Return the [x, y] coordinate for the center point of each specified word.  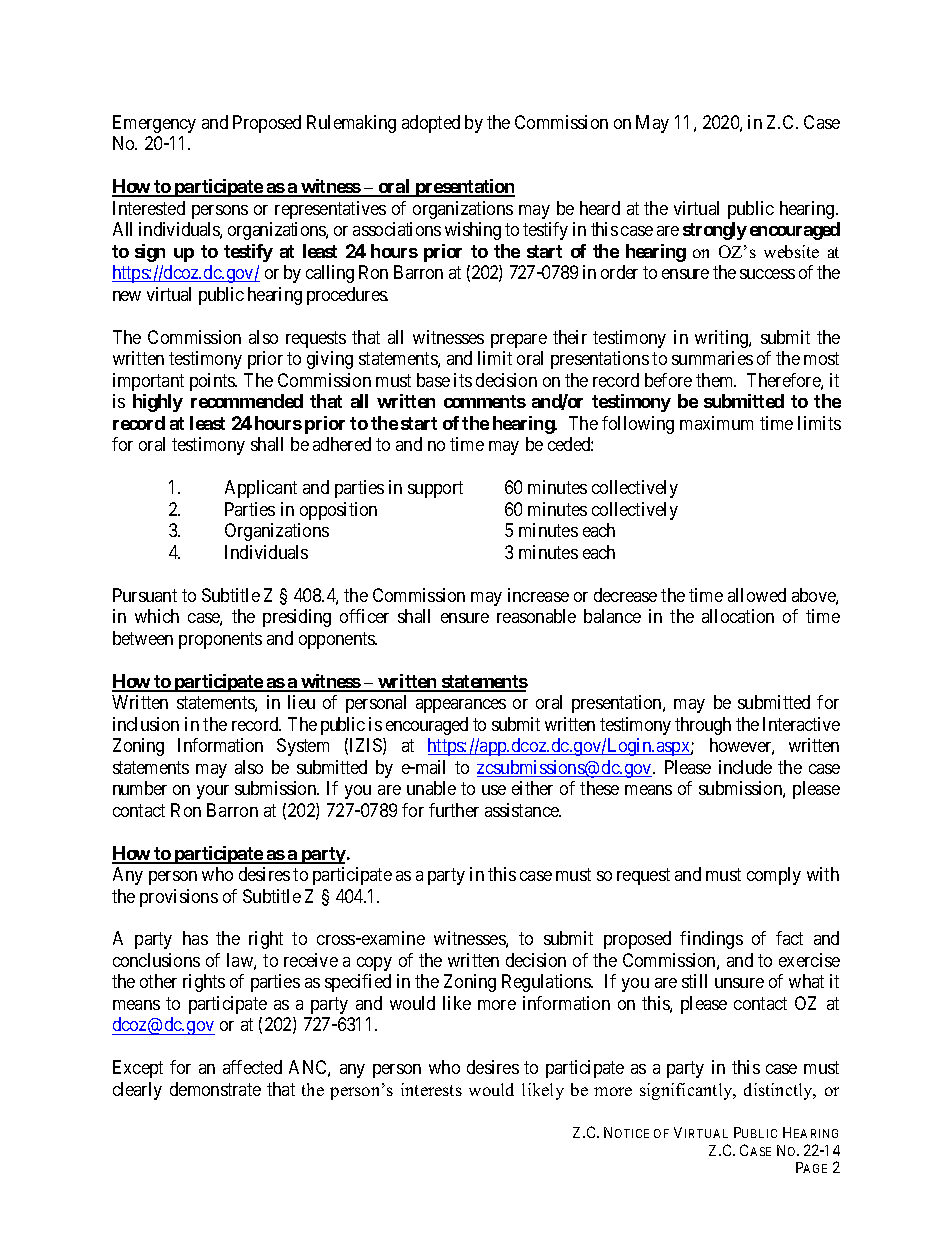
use [494, 790]
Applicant [261, 489]
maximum [716, 423]
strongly [715, 231]
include [745, 767]
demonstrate [215, 1089]
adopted [431, 124]
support [435, 489]
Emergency [154, 124]
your [213, 792]
